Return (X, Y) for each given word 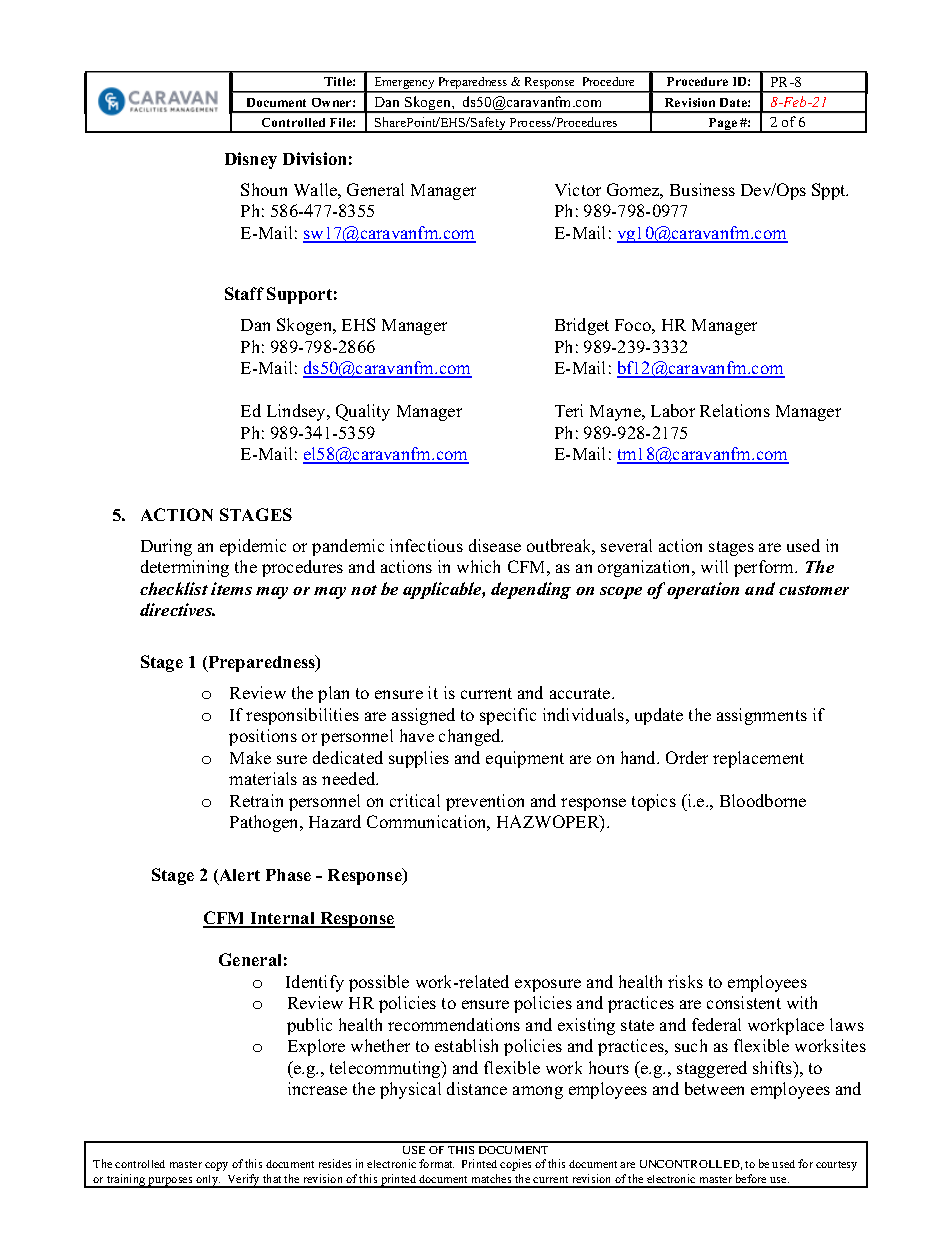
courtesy (836, 1166)
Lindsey (298, 412)
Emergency (404, 84)
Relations (735, 410)
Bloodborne (763, 800)
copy (216, 1166)
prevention (485, 802)
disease (495, 545)
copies (515, 1165)
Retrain (256, 800)
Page (723, 125)
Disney (251, 160)
